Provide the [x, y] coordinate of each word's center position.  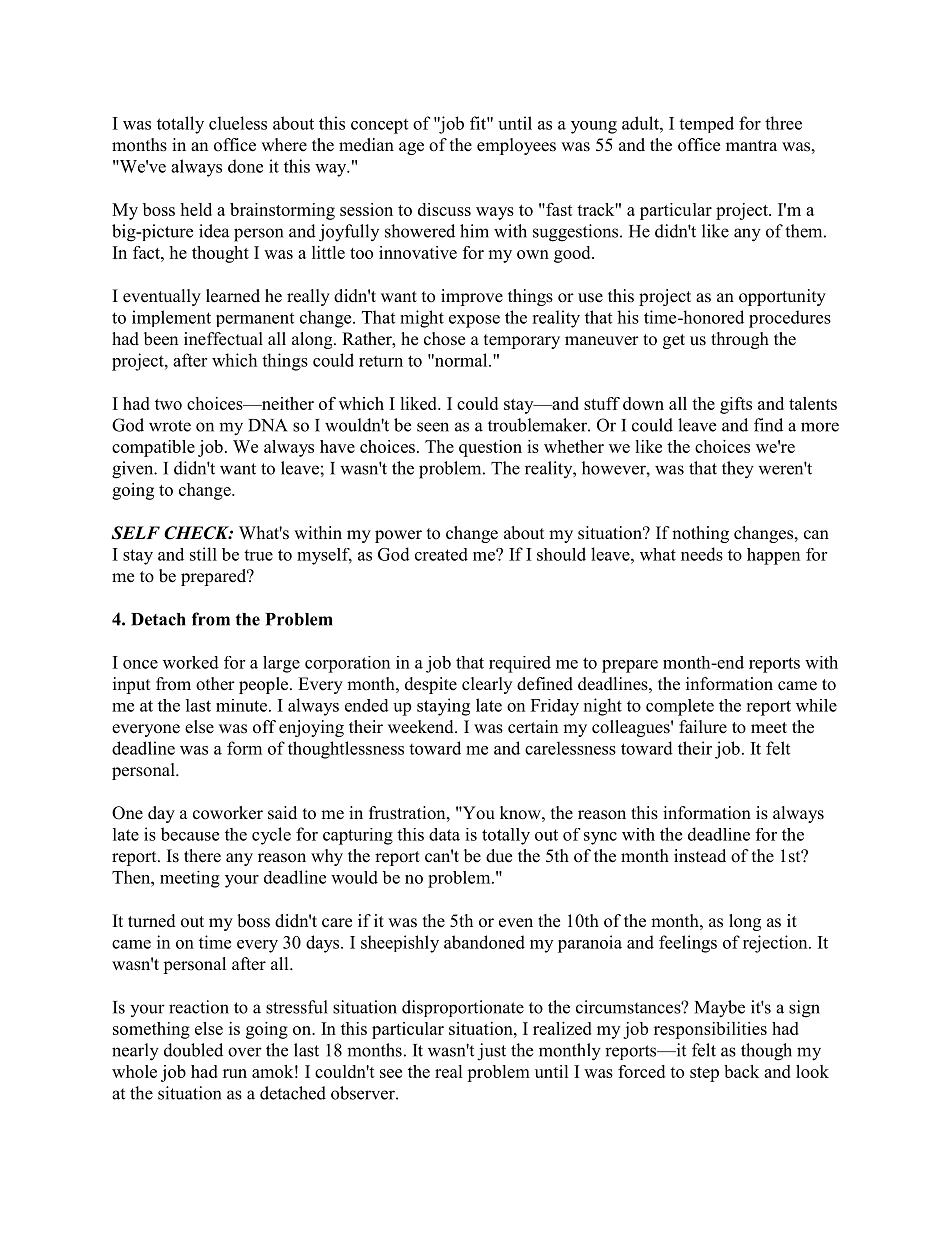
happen [773, 556]
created [441, 554]
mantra [751, 145]
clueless [238, 123]
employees [516, 146]
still [203, 554]
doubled [193, 1050]
